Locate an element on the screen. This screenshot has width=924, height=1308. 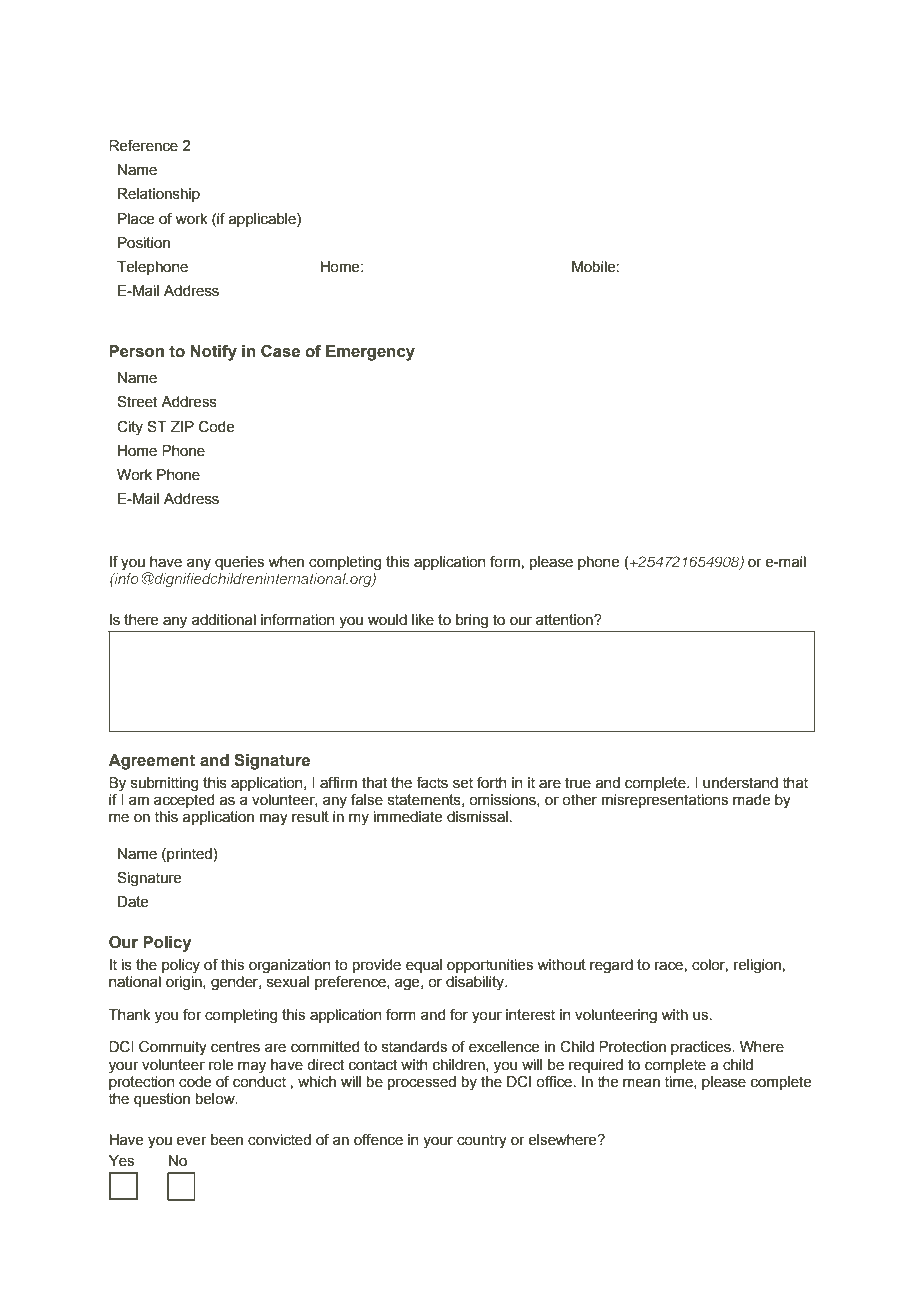
time is located at coordinates (679, 1082).
